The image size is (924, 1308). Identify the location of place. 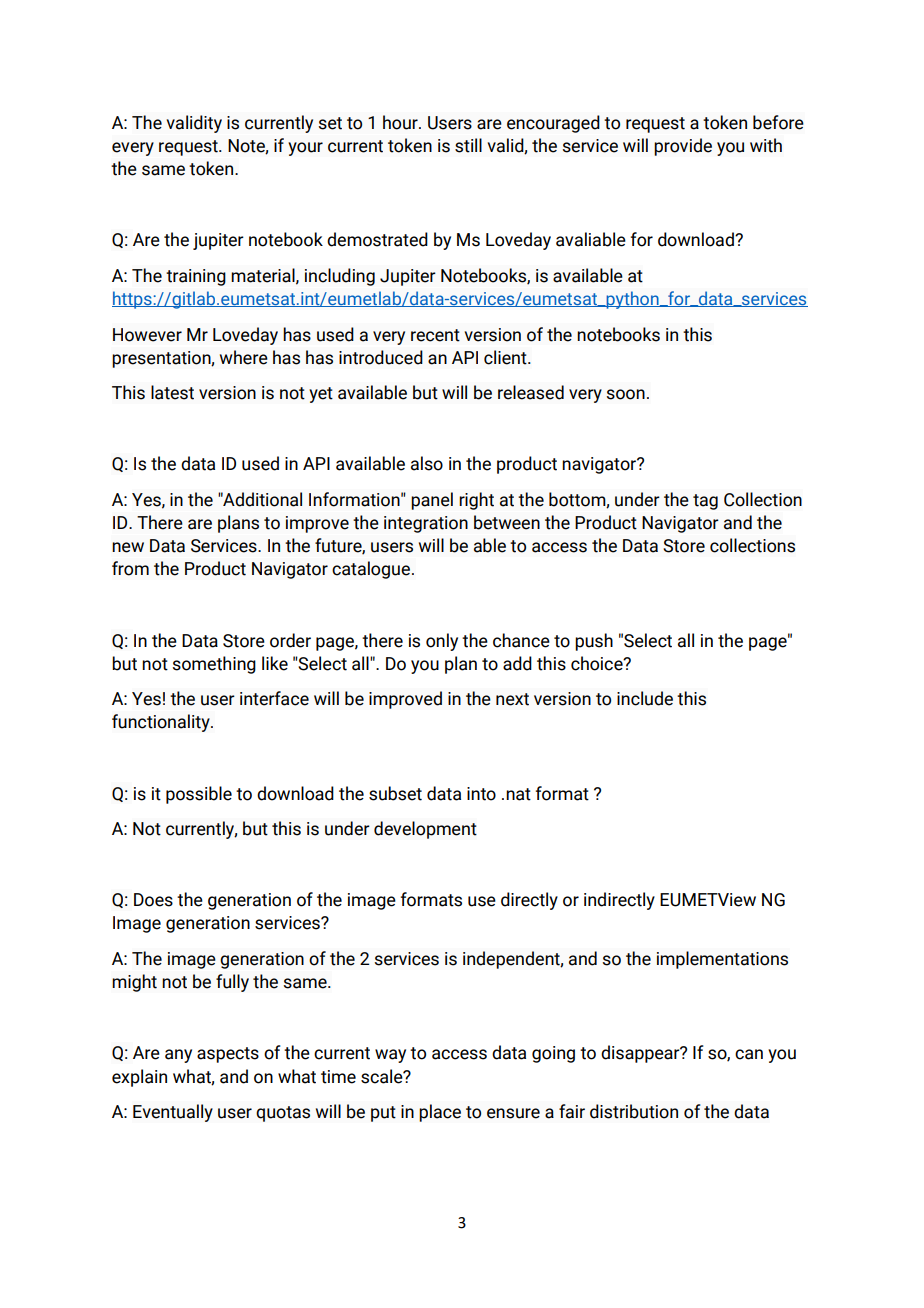
(440, 1113).
